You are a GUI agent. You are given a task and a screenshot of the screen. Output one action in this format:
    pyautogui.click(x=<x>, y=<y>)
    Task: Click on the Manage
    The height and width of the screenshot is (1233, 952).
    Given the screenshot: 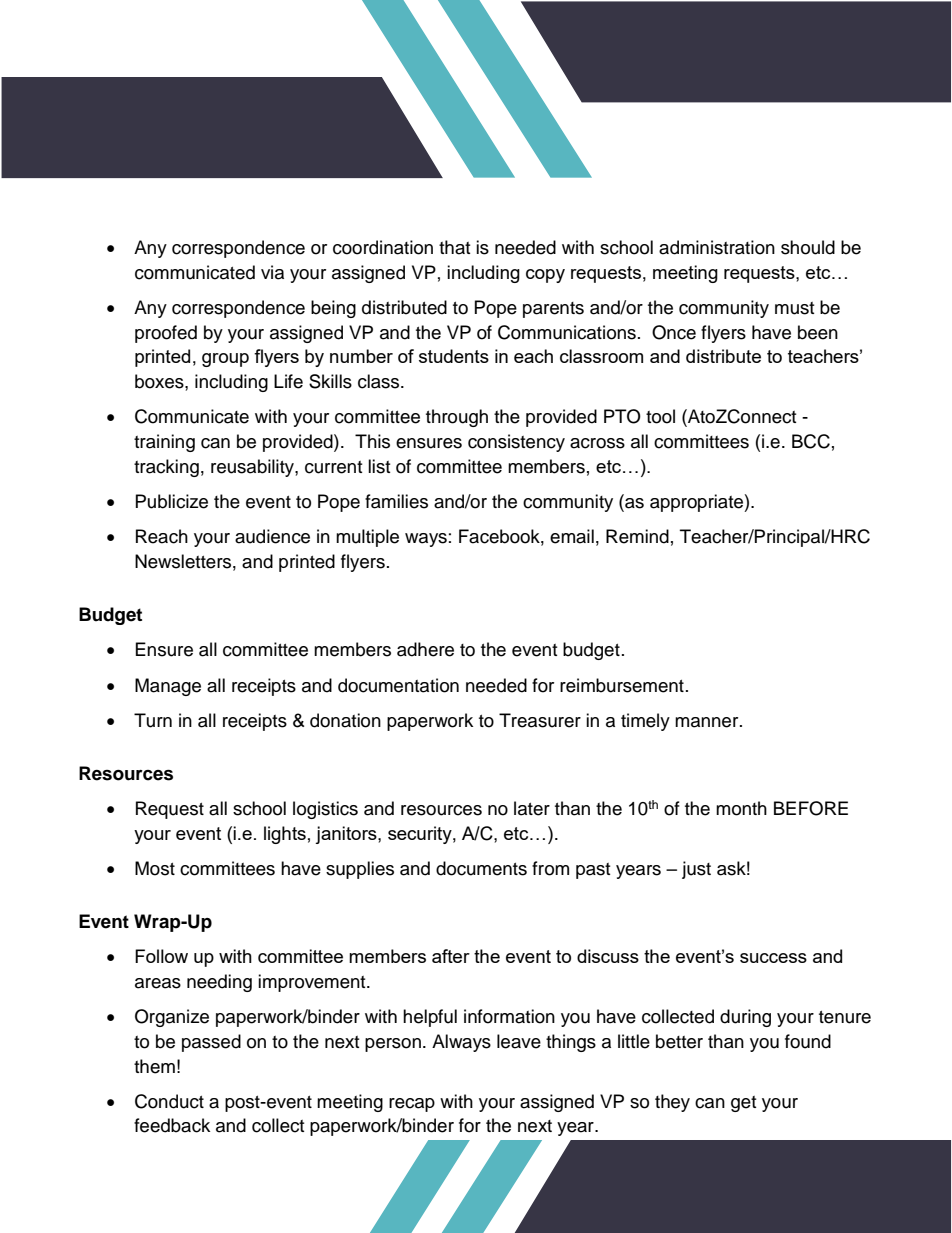 What is the action you would take?
    pyautogui.click(x=168, y=687)
